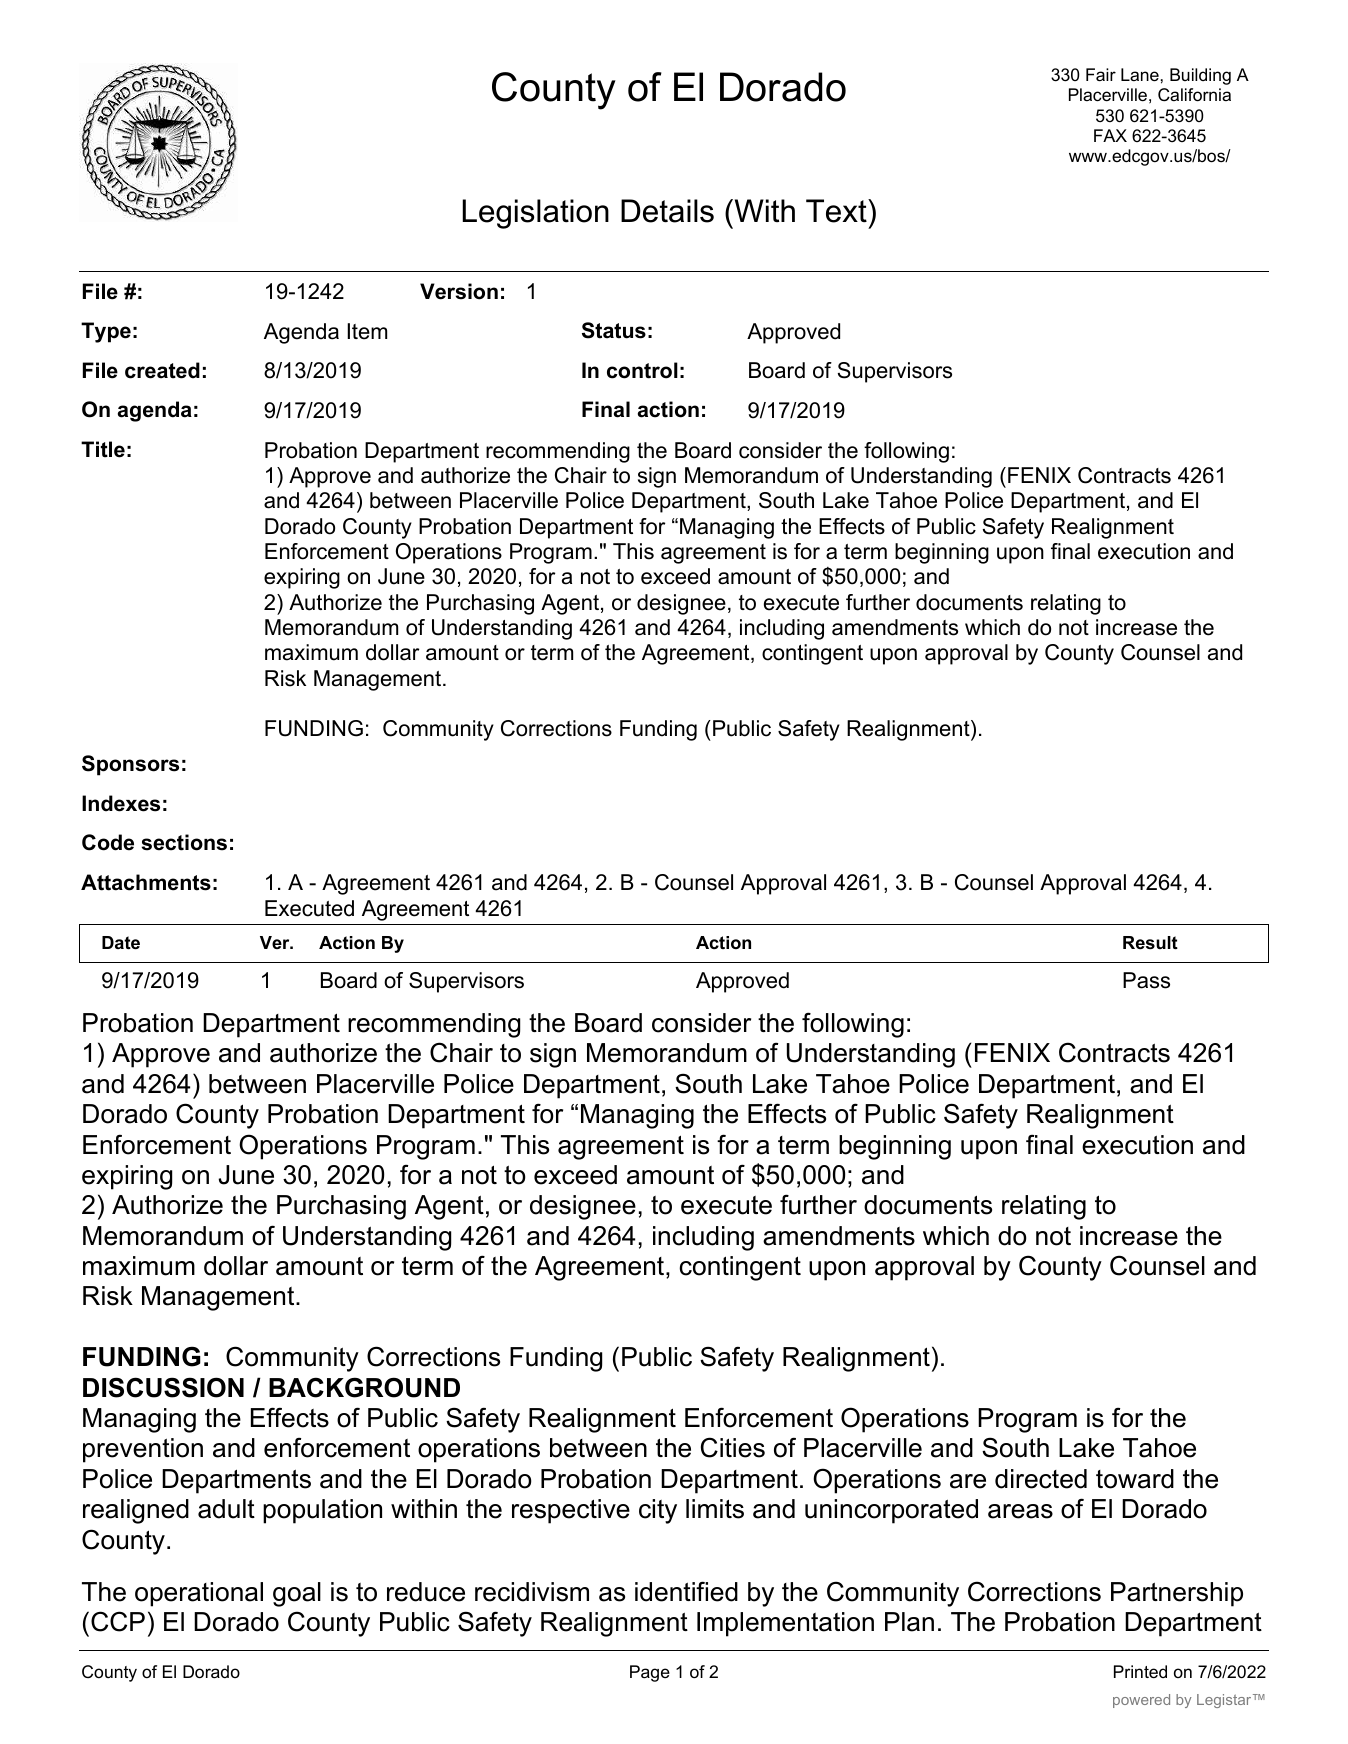  What do you see at coordinates (650, 1673) in the screenshot?
I see `Page` at bounding box center [650, 1673].
